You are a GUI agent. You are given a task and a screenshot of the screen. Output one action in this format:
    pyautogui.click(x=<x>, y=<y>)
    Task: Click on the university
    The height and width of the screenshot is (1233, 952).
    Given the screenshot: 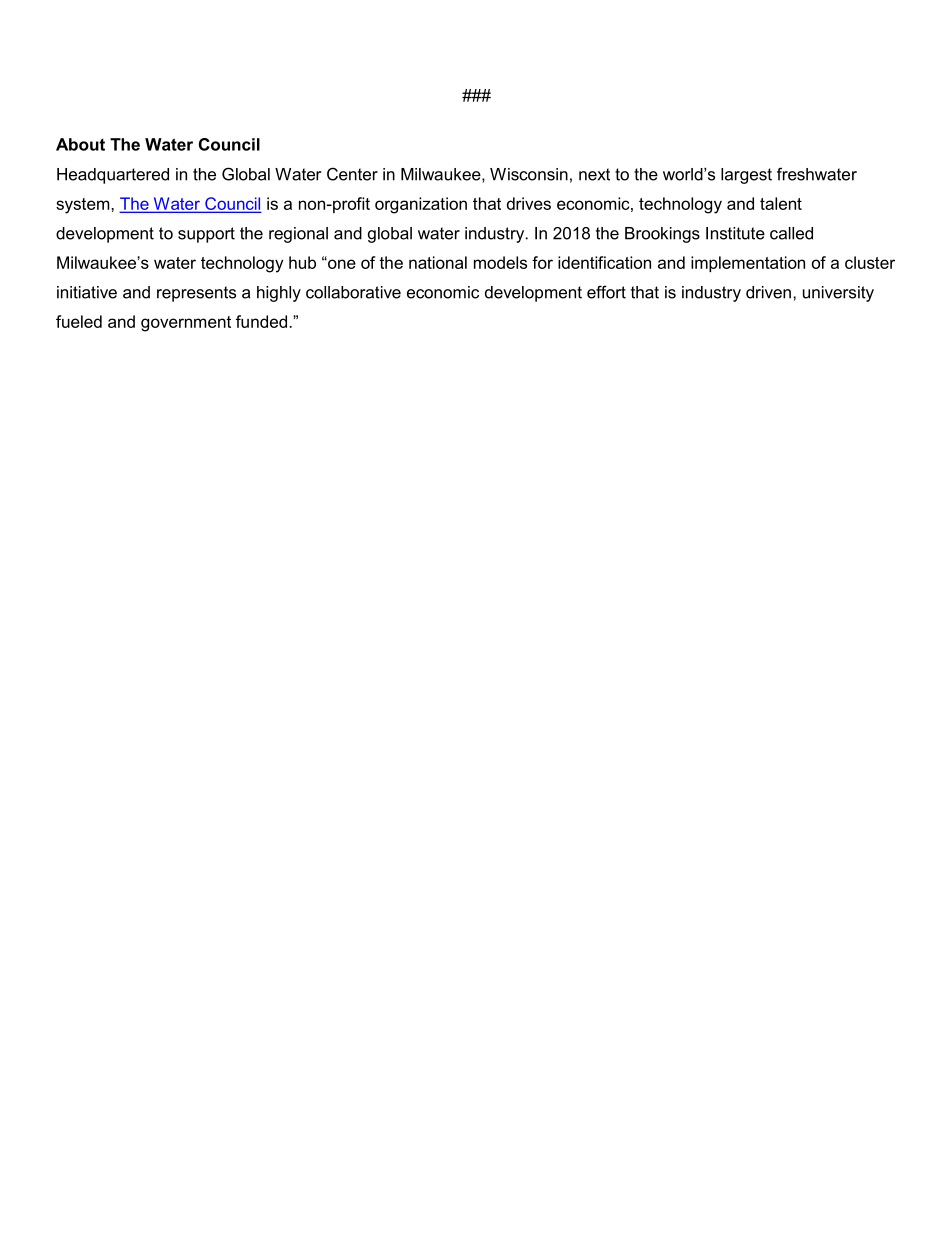 What is the action you would take?
    pyautogui.click(x=838, y=294)
